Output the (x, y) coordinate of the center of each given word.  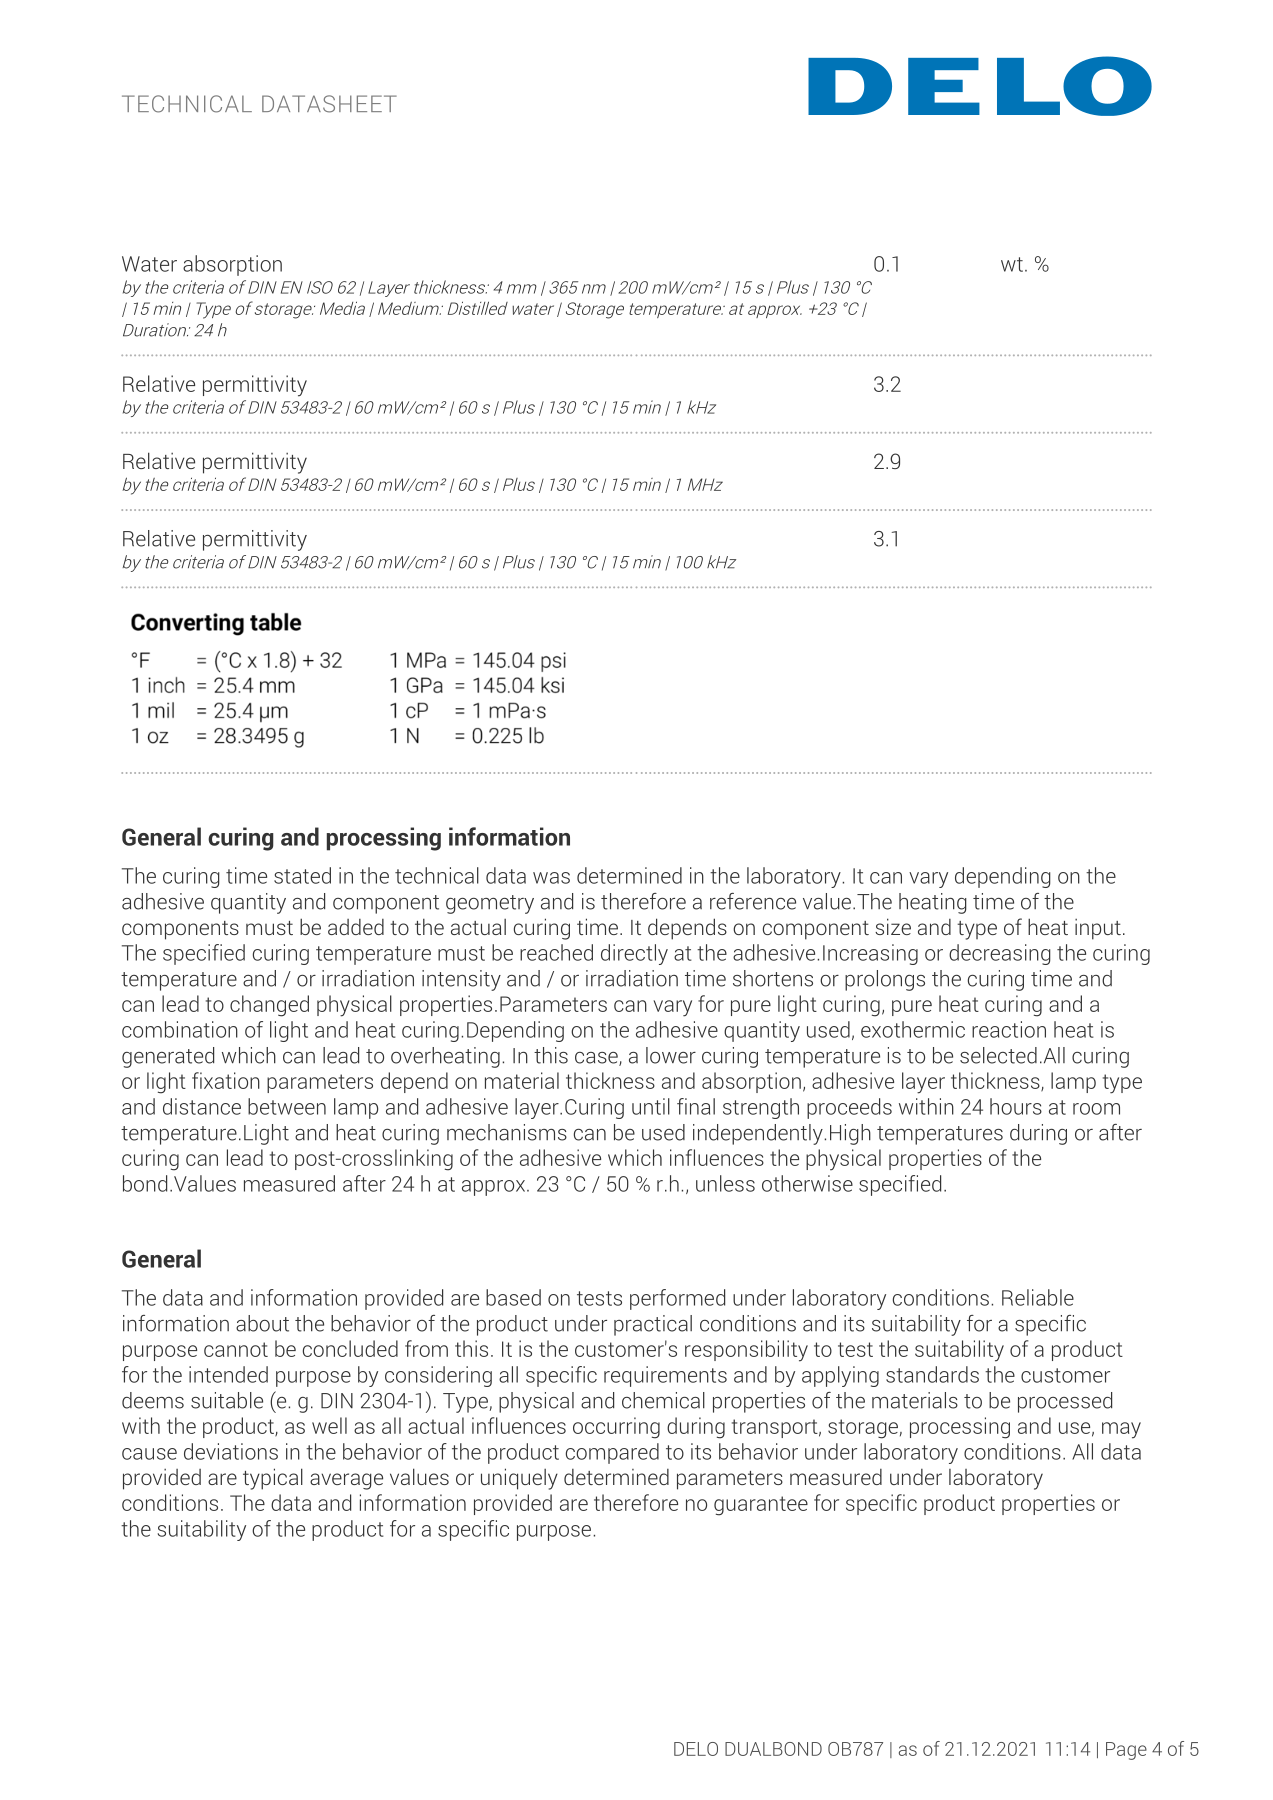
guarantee (761, 1506)
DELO (696, 1749)
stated (302, 875)
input (1098, 929)
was (551, 878)
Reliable (1038, 1297)
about (262, 1323)
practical (653, 1325)
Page (1126, 1751)
